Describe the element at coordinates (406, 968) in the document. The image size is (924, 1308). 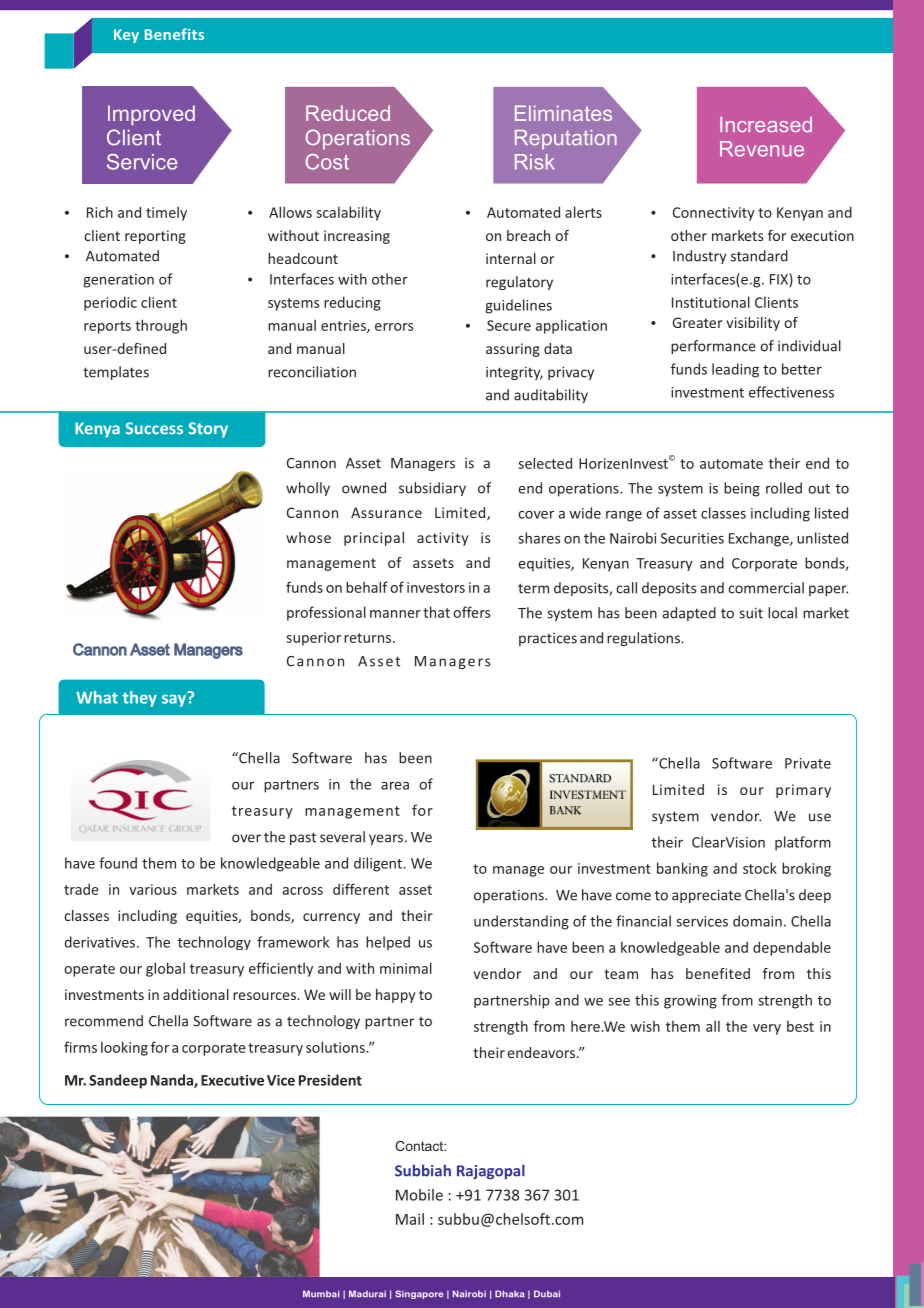
I see `minimal` at that location.
